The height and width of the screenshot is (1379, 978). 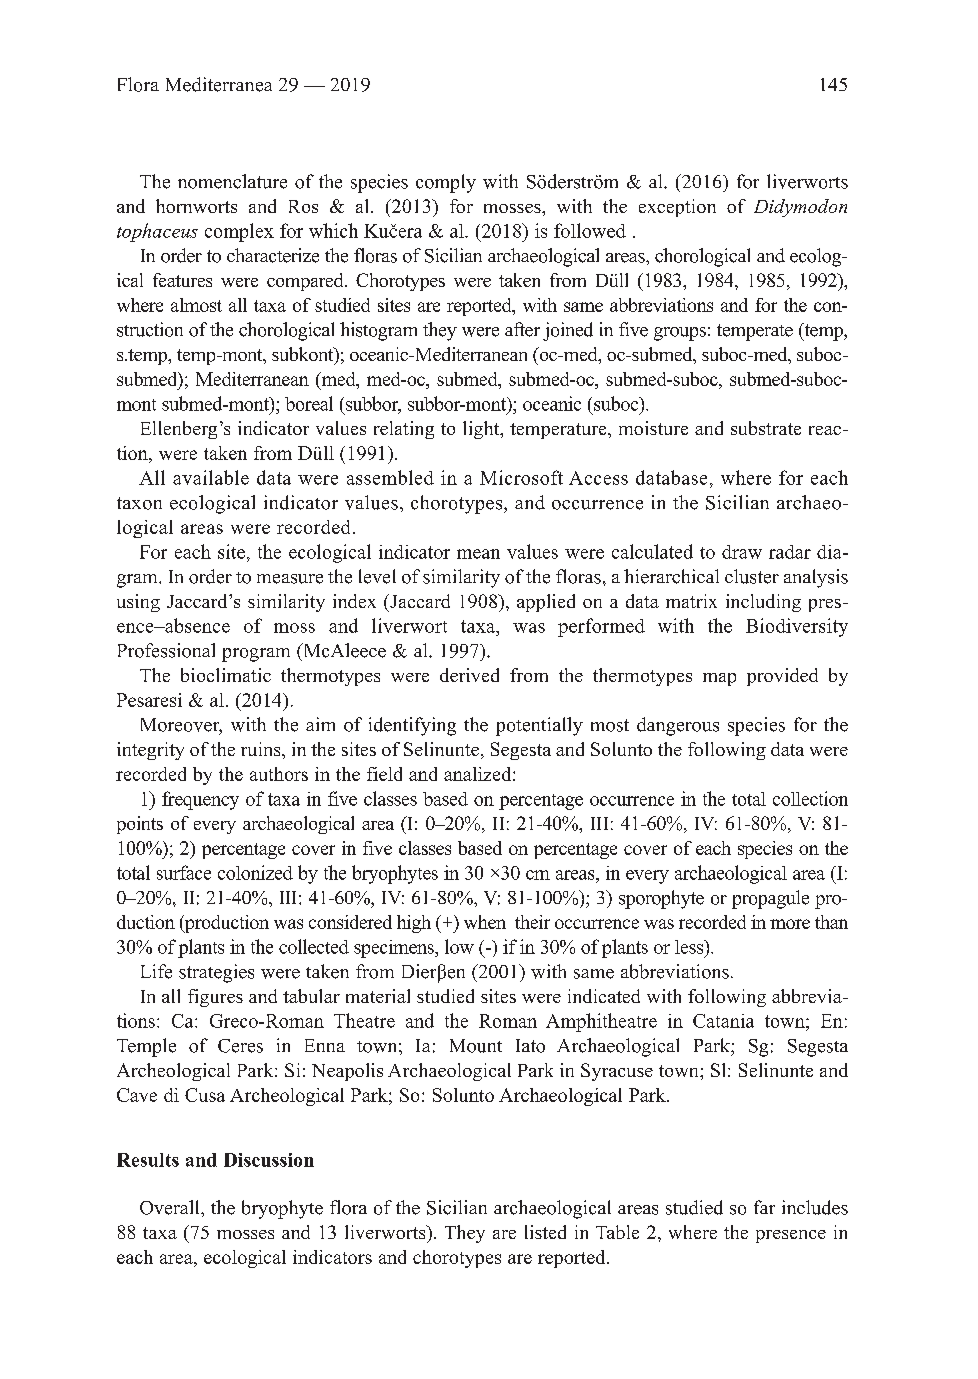 I want to click on substrate, so click(x=766, y=428).
